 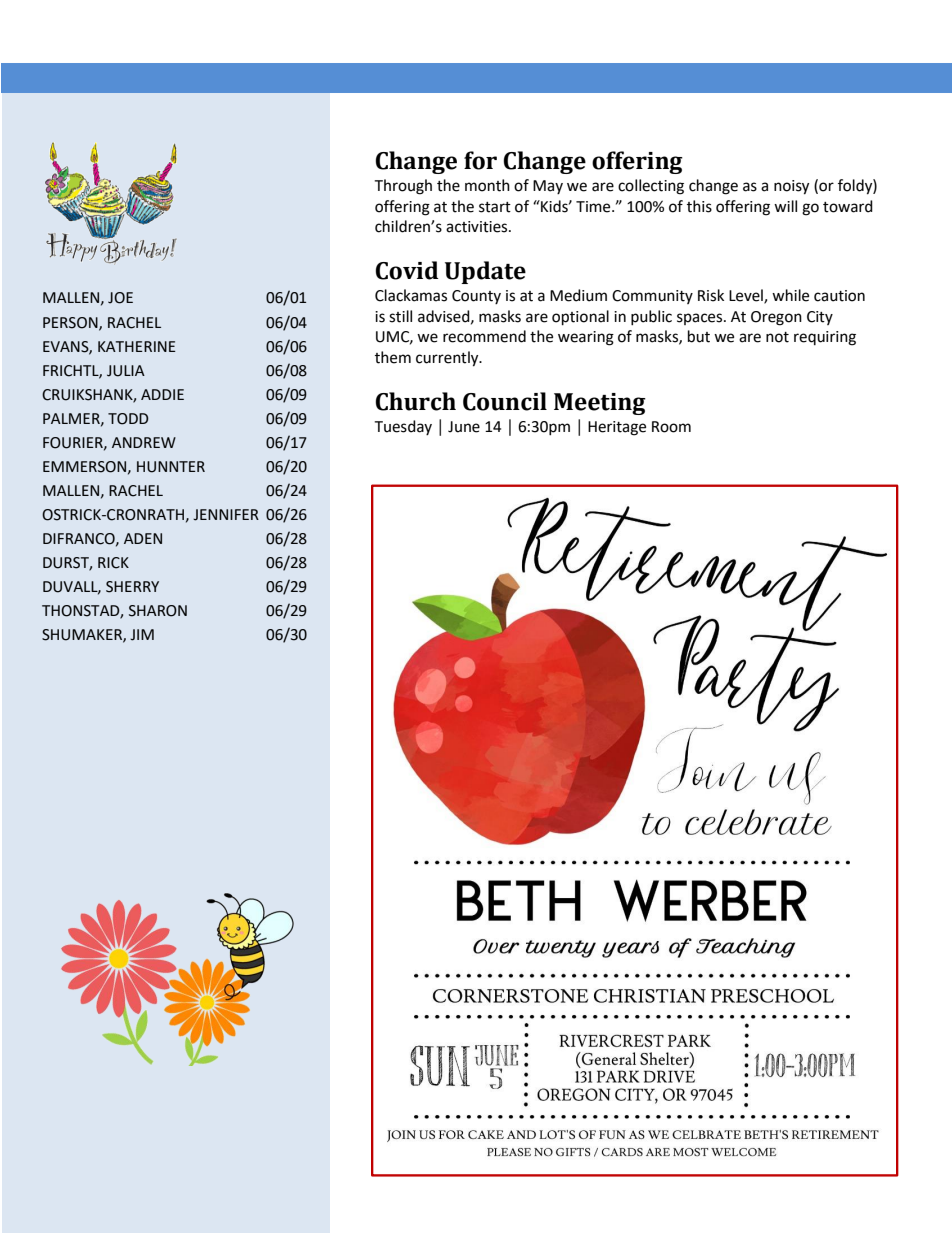 What do you see at coordinates (415, 401) in the document?
I see `Church` at bounding box center [415, 401].
